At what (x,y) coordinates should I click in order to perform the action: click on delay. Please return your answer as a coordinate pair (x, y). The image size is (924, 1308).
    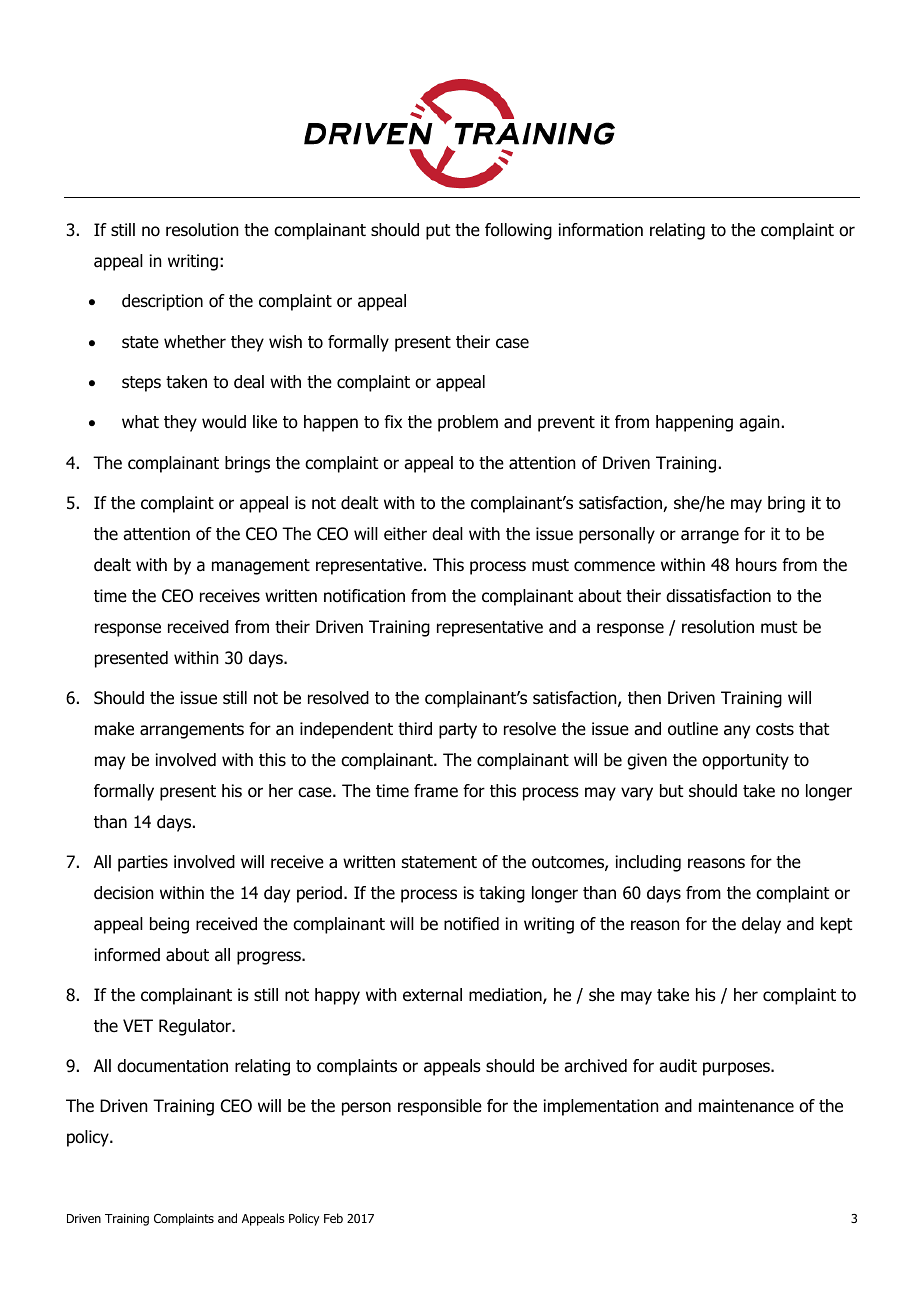
    Looking at the image, I should click on (761, 925).
